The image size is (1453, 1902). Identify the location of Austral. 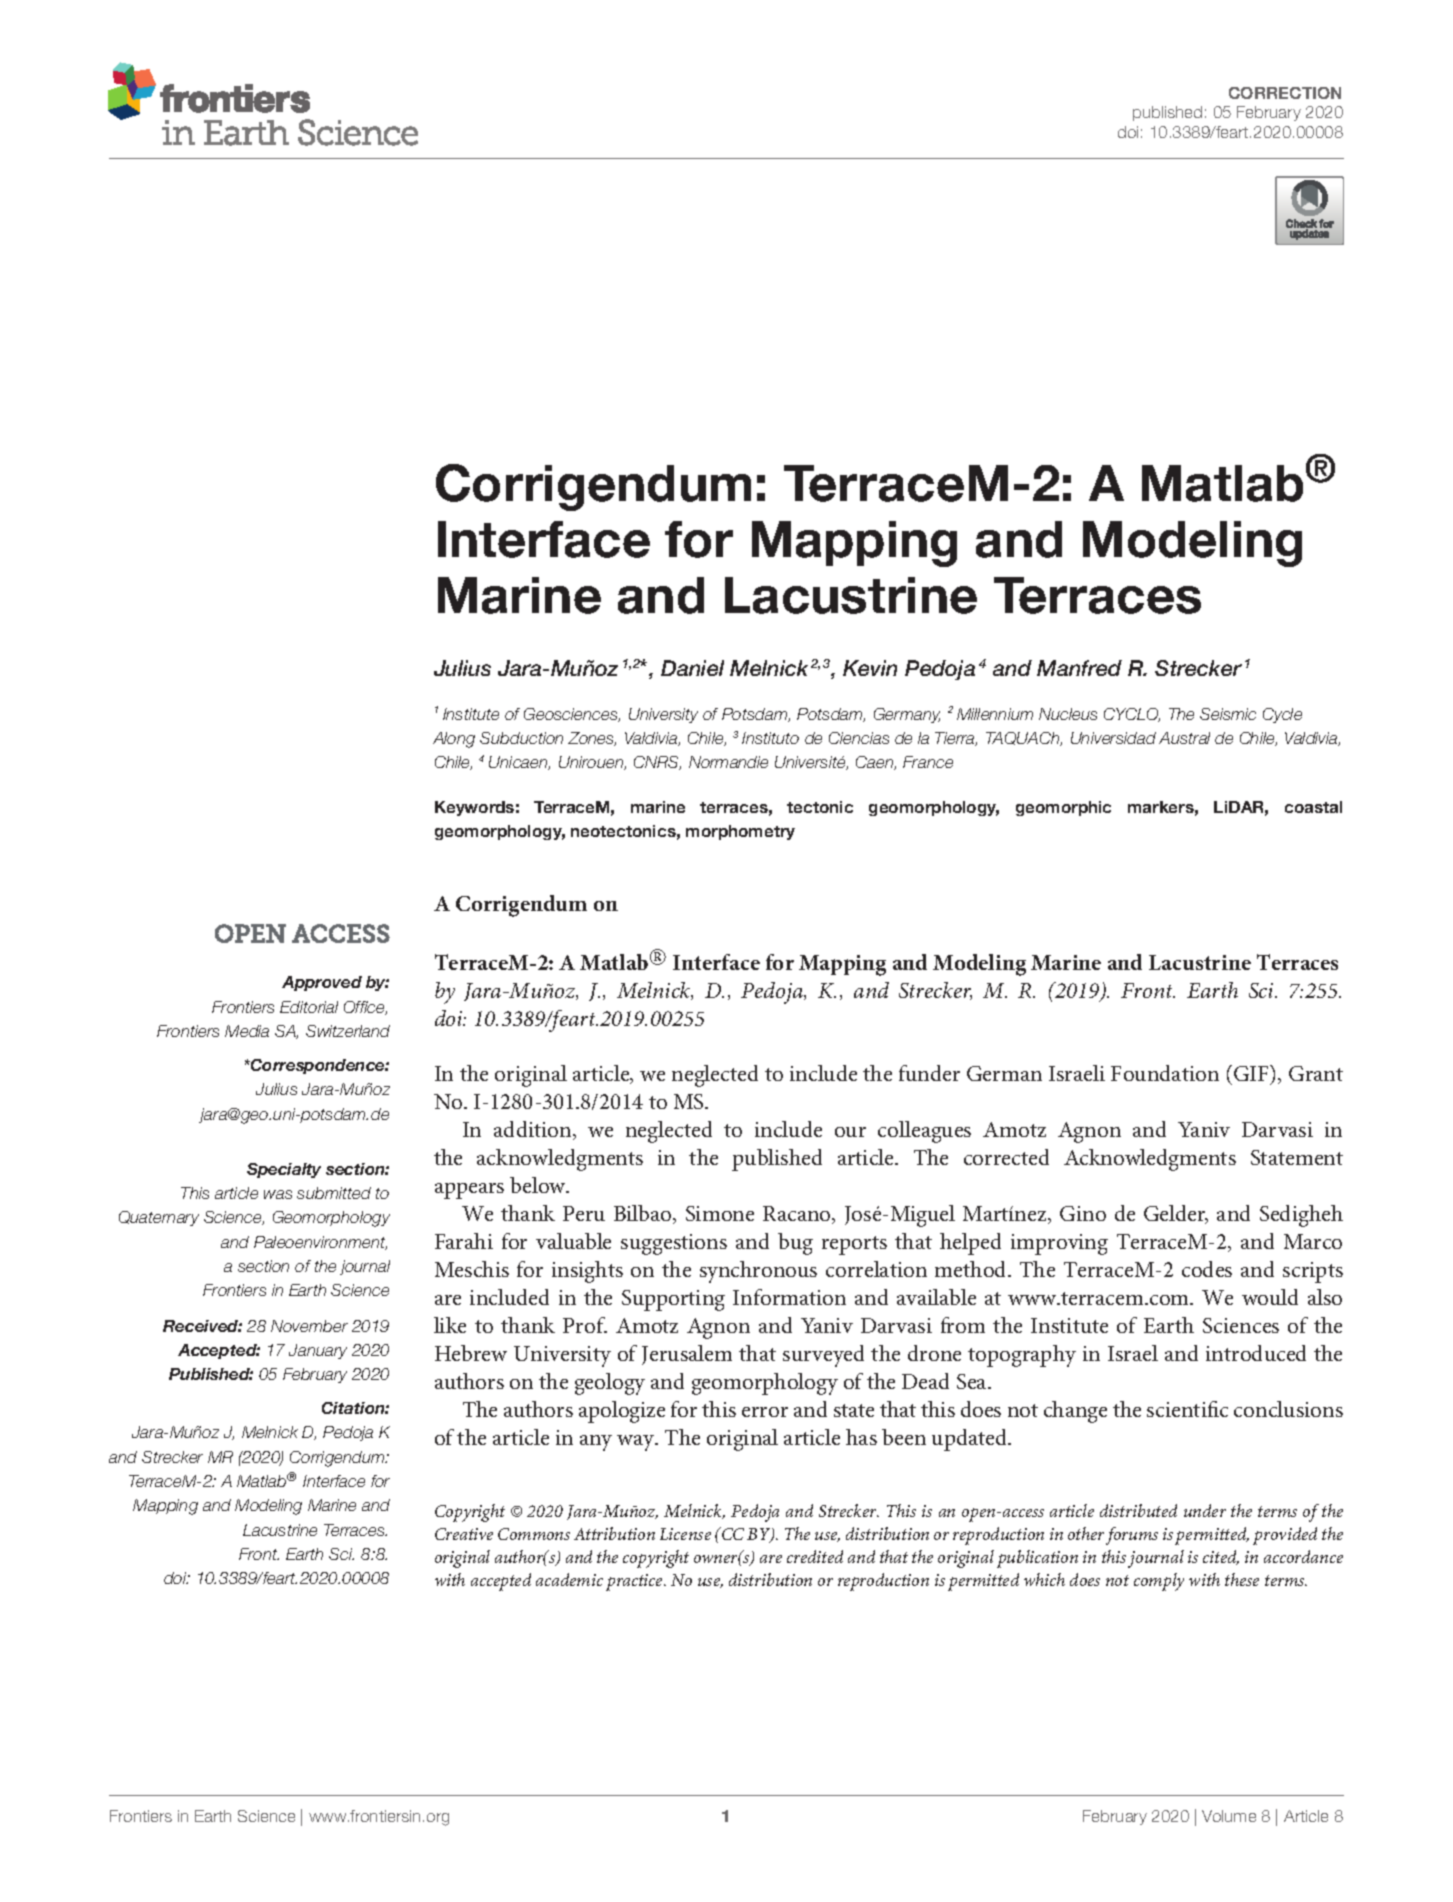
(1184, 738).
